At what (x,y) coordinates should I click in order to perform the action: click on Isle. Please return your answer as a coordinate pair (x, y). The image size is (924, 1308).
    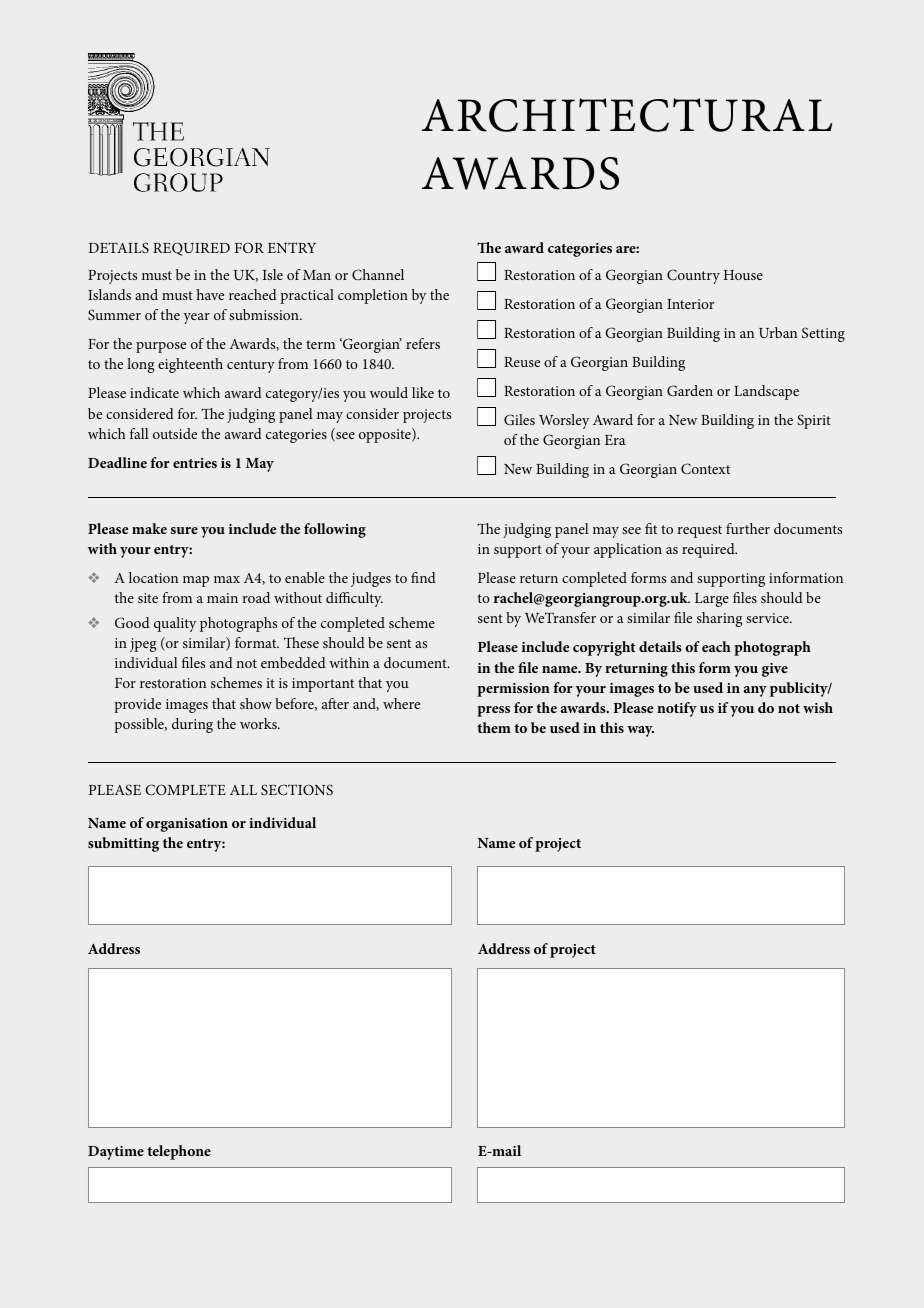
    Looking at the image, I should click on (273, 274).
